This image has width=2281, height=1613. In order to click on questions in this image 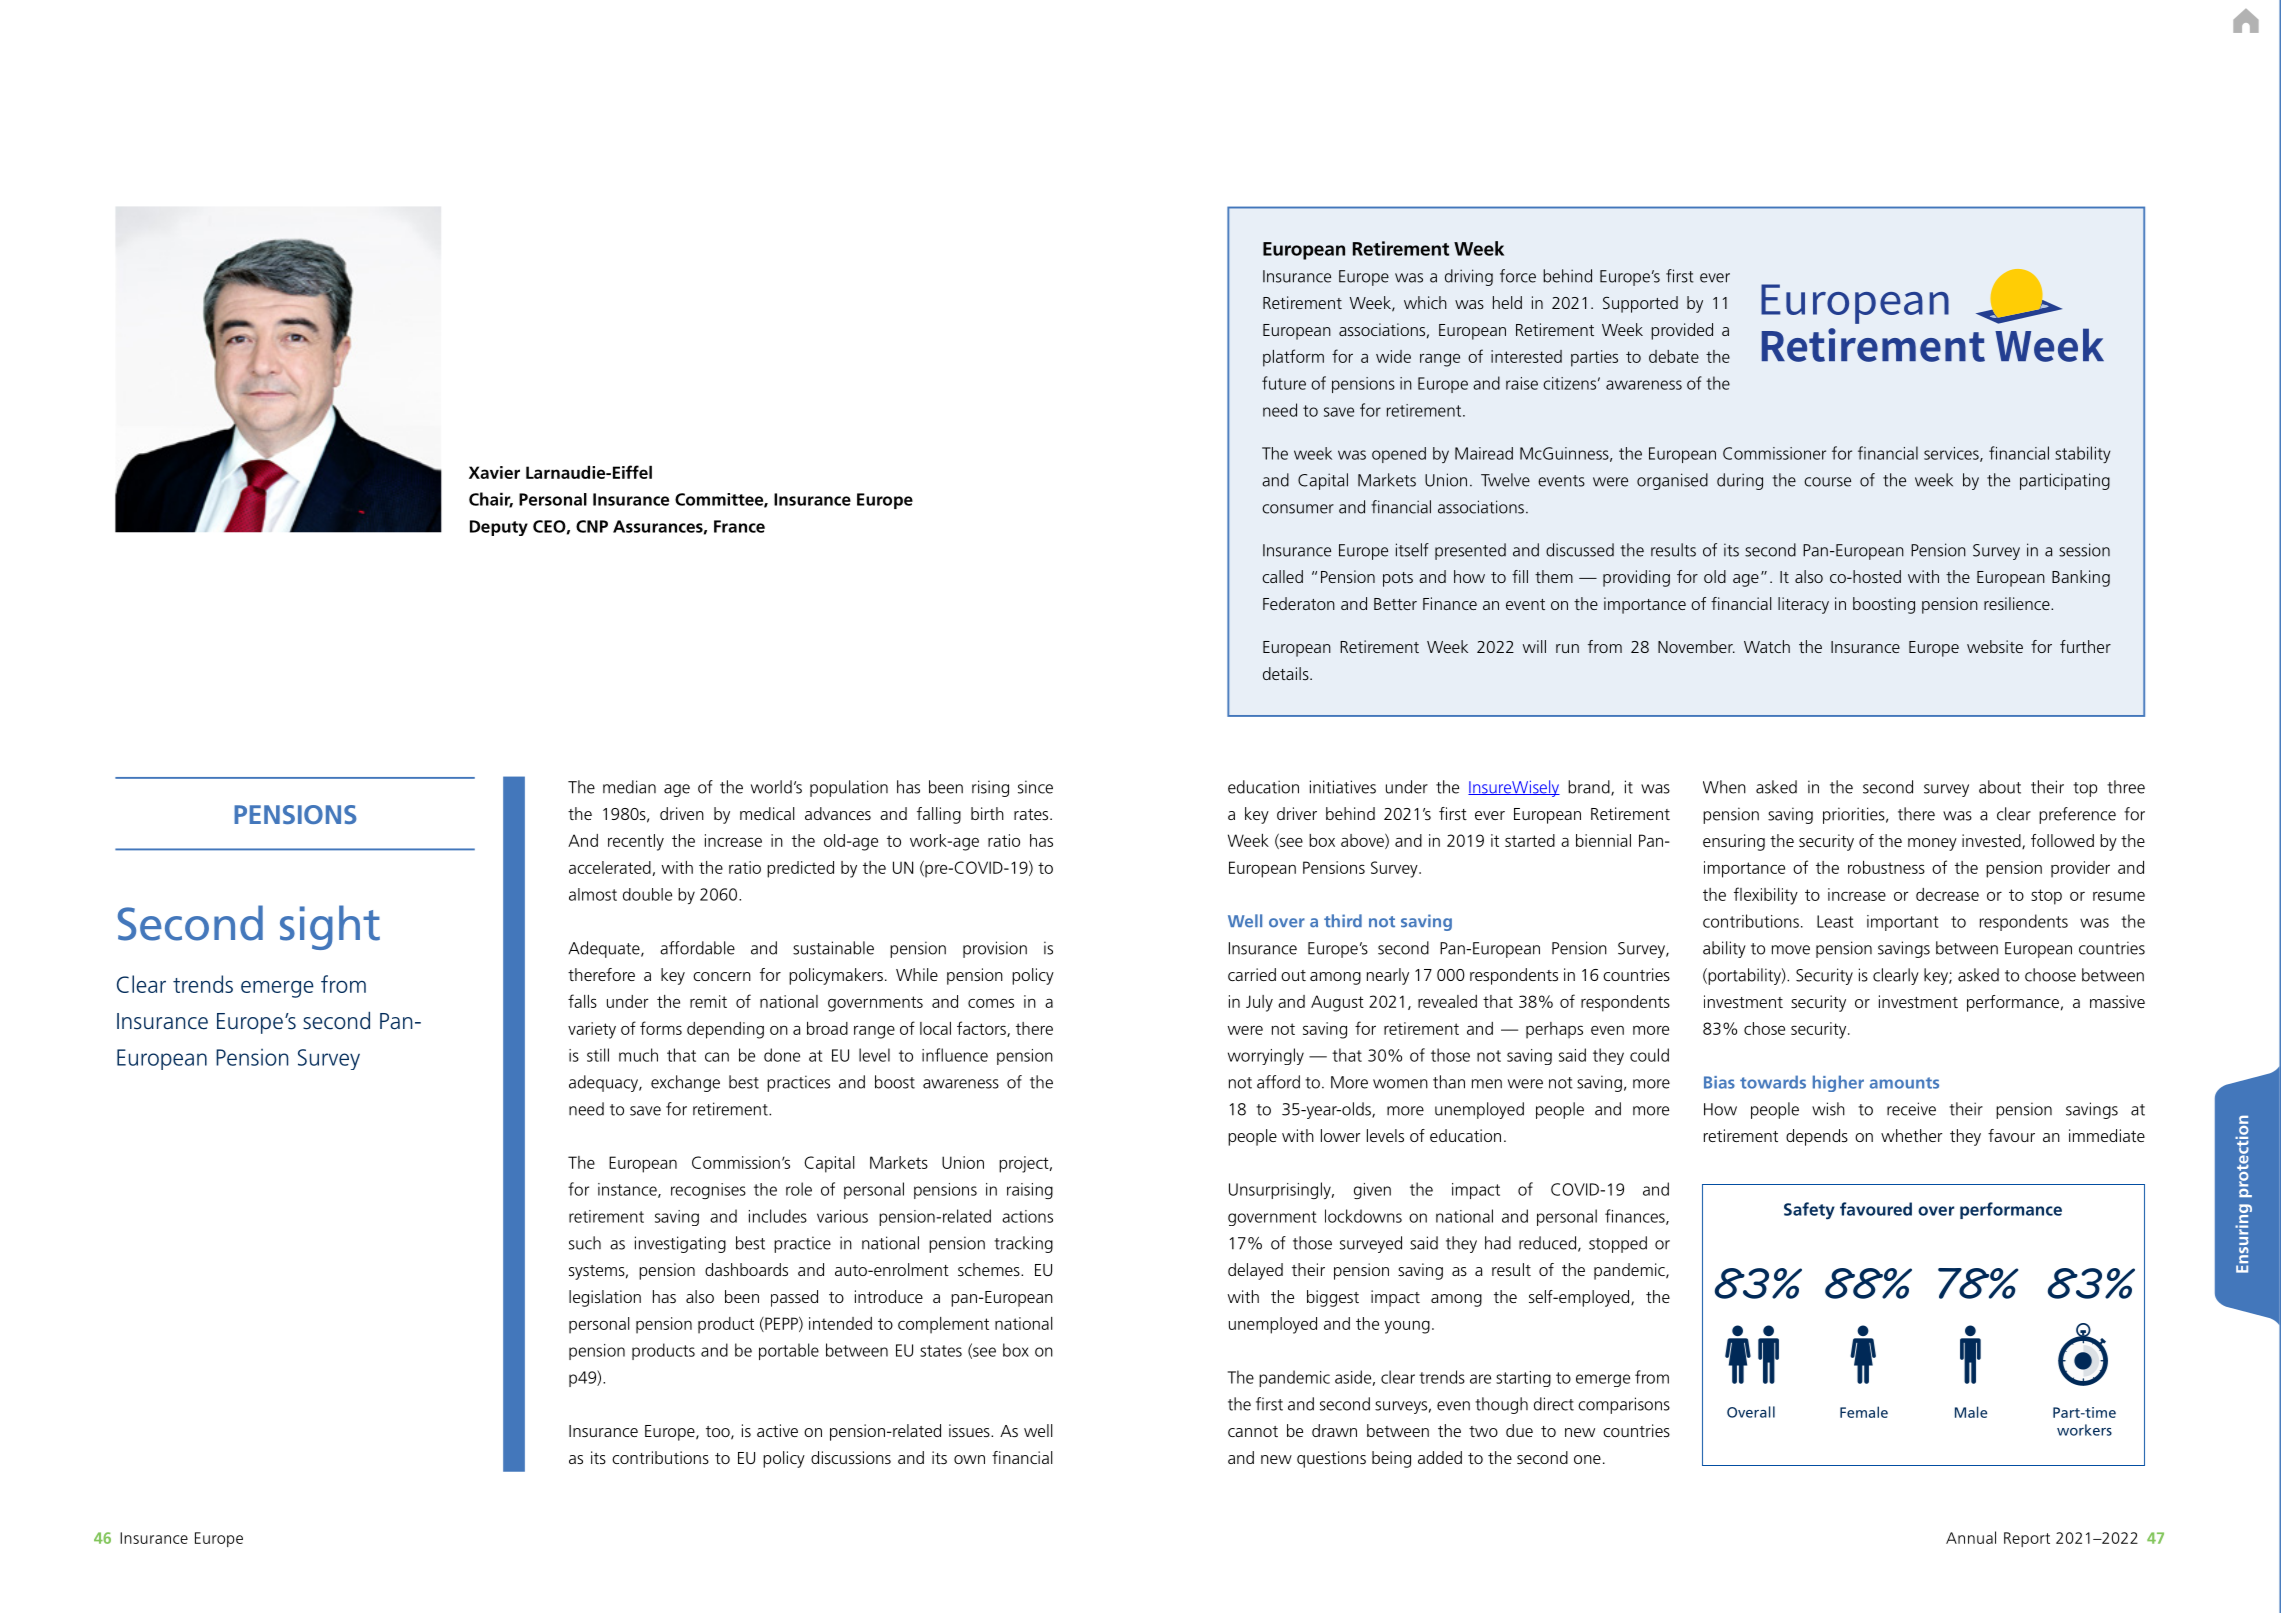, I will do `click(1331, 1459)`.
